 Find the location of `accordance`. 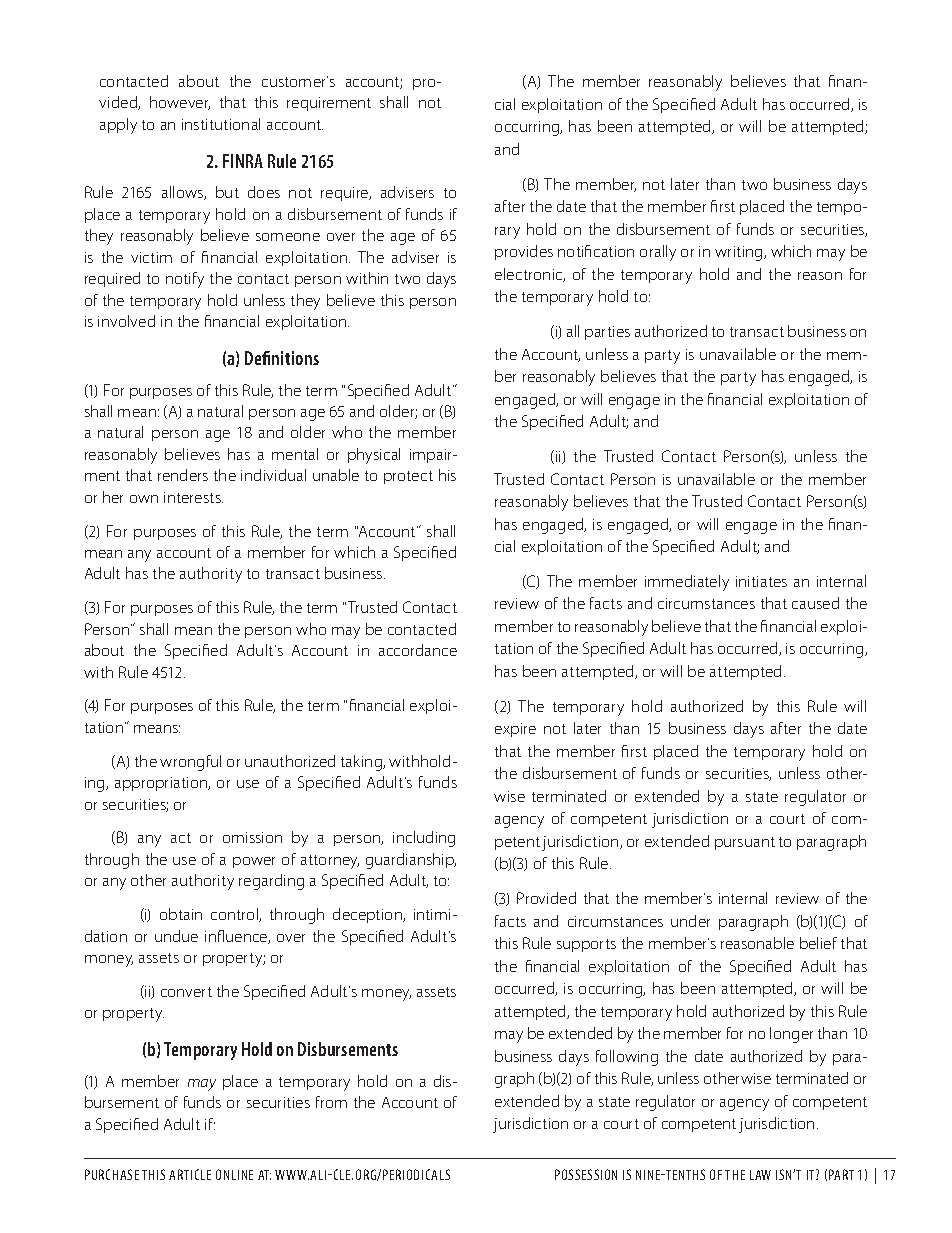

accordance is located at coordinates (418, 650).
